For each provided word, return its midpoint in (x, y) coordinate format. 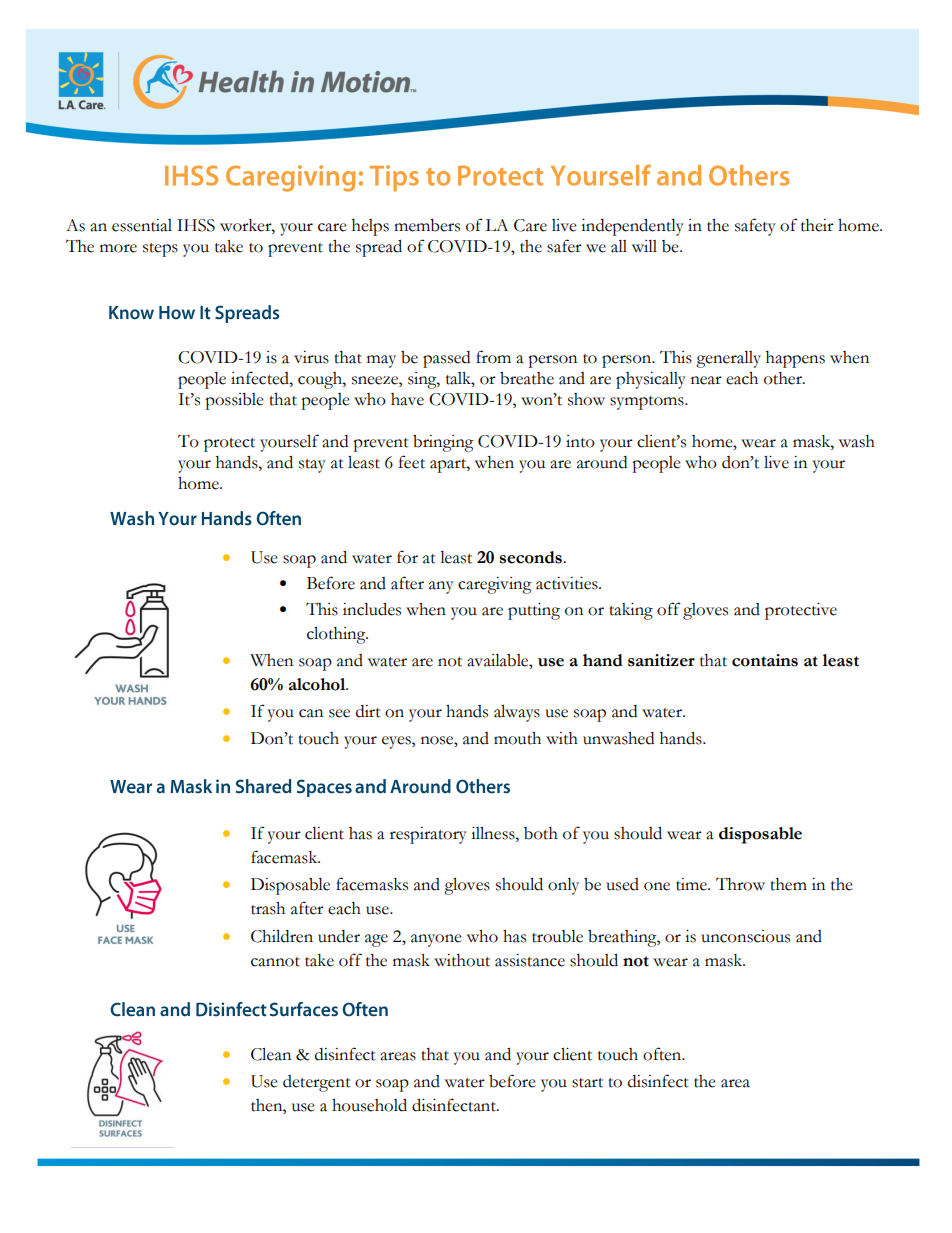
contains (765, 660)
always (517, 713)
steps (160, 250)
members (427, 225)
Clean (271, 1054)
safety (755, 227)
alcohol (318, 684)
